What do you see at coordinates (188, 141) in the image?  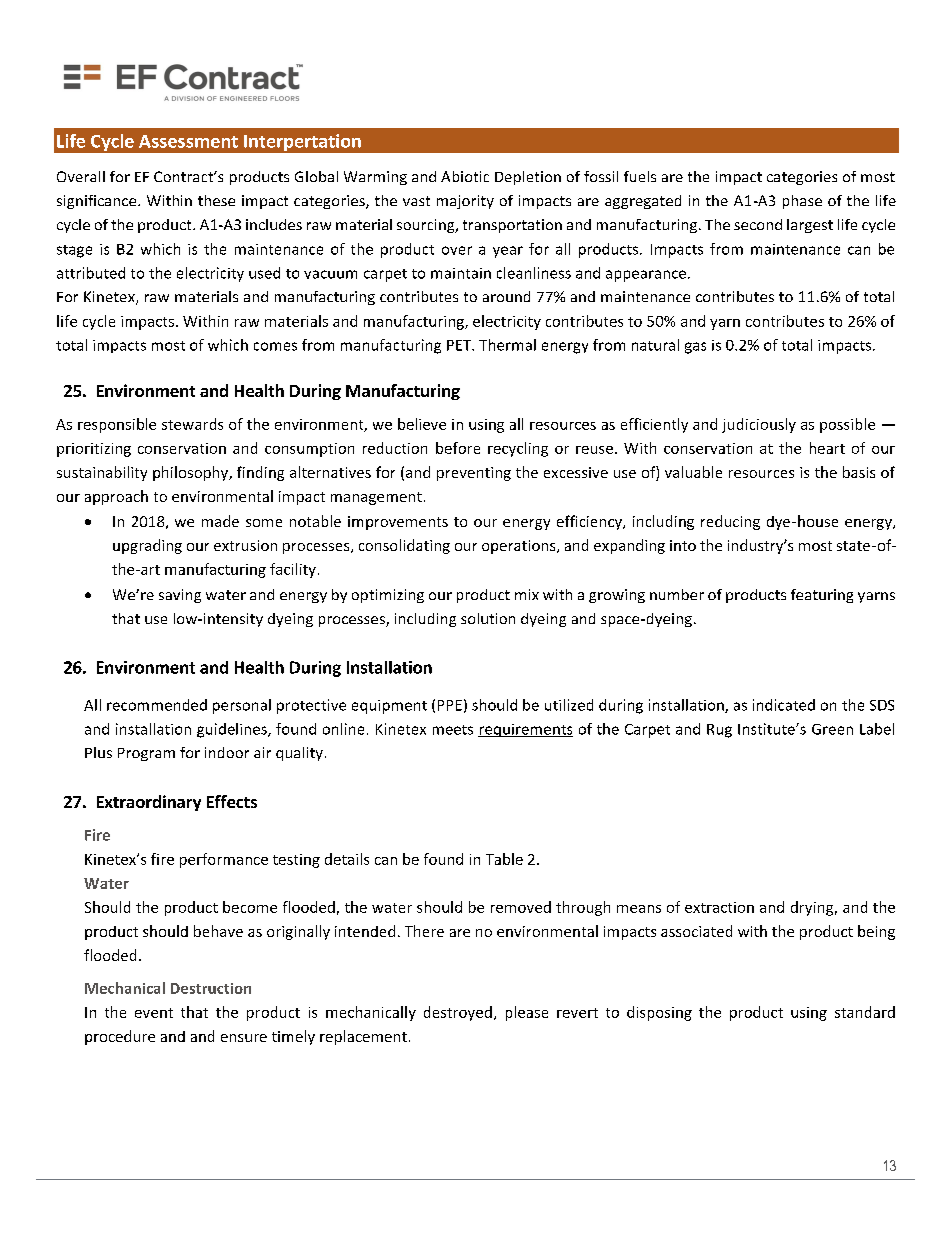 I see `Assessment` at bounding box center [188, 141].
